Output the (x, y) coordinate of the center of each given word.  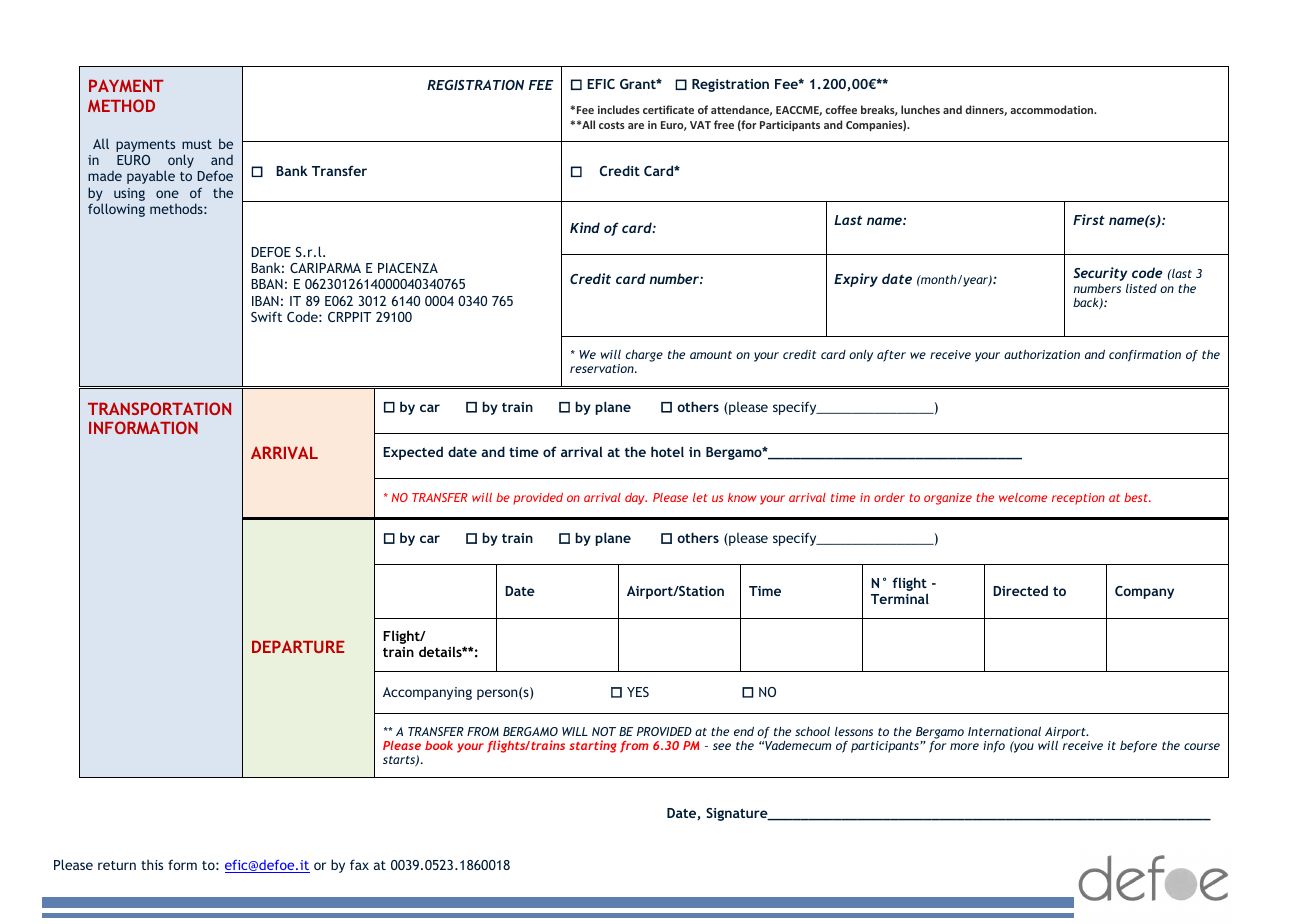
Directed (1020, 590)
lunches (920, 109)
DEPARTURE (298, 646)
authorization (1042, 354)
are (636, 126)
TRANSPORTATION (159, 408)
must (197, 144)
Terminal (900, 598)
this (152, 864)
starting (592, 746)
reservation (603, 368)
